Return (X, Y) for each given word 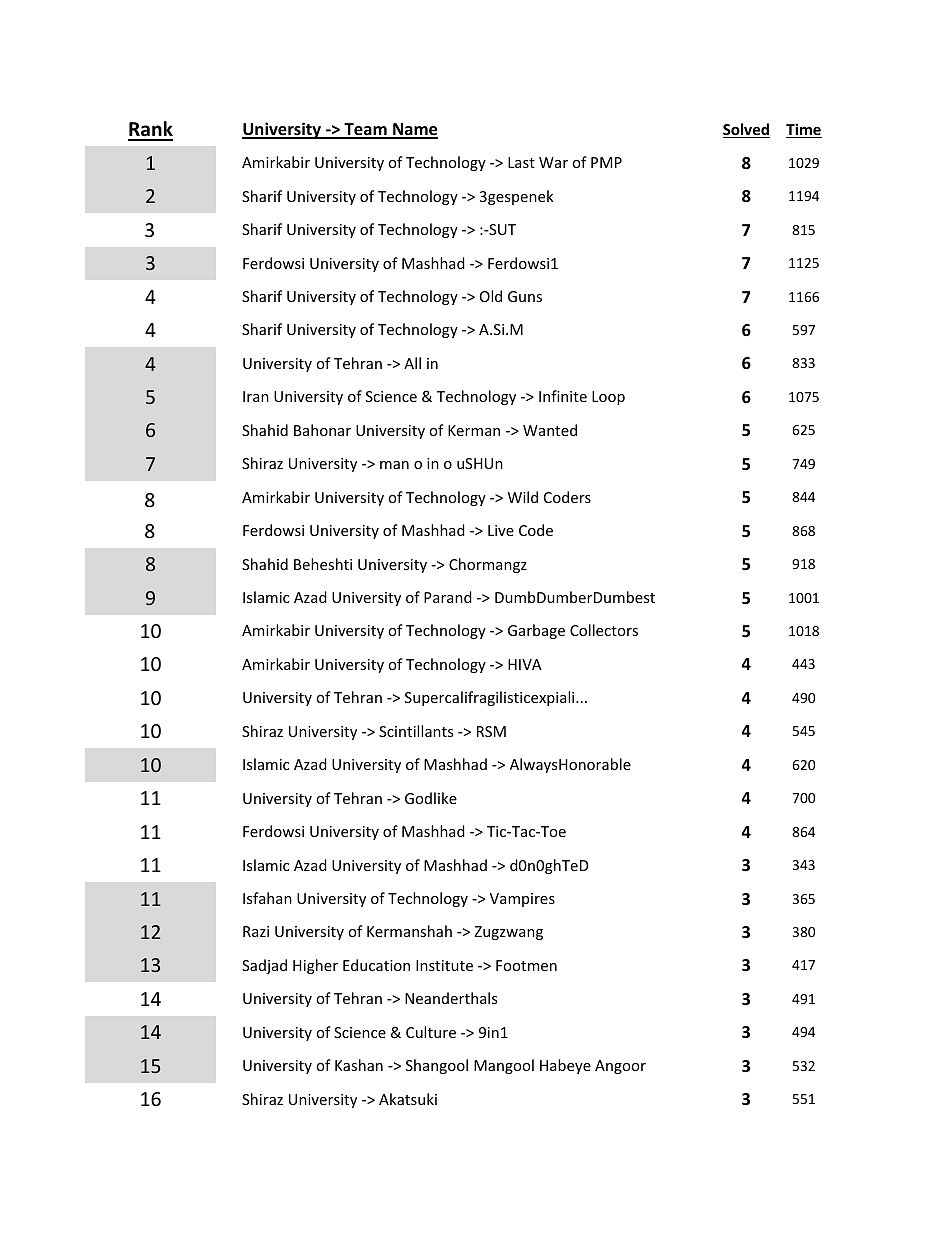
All (412, 363)
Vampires (522, 900)
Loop (608, 398)
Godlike (431, 798)
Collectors (604, 630)
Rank (150, 130)
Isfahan (267, 898)
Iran (256, 396)
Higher (315, 966)
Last (521, 162)
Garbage (536, 631)
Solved (746, 130)
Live (501, 530)
